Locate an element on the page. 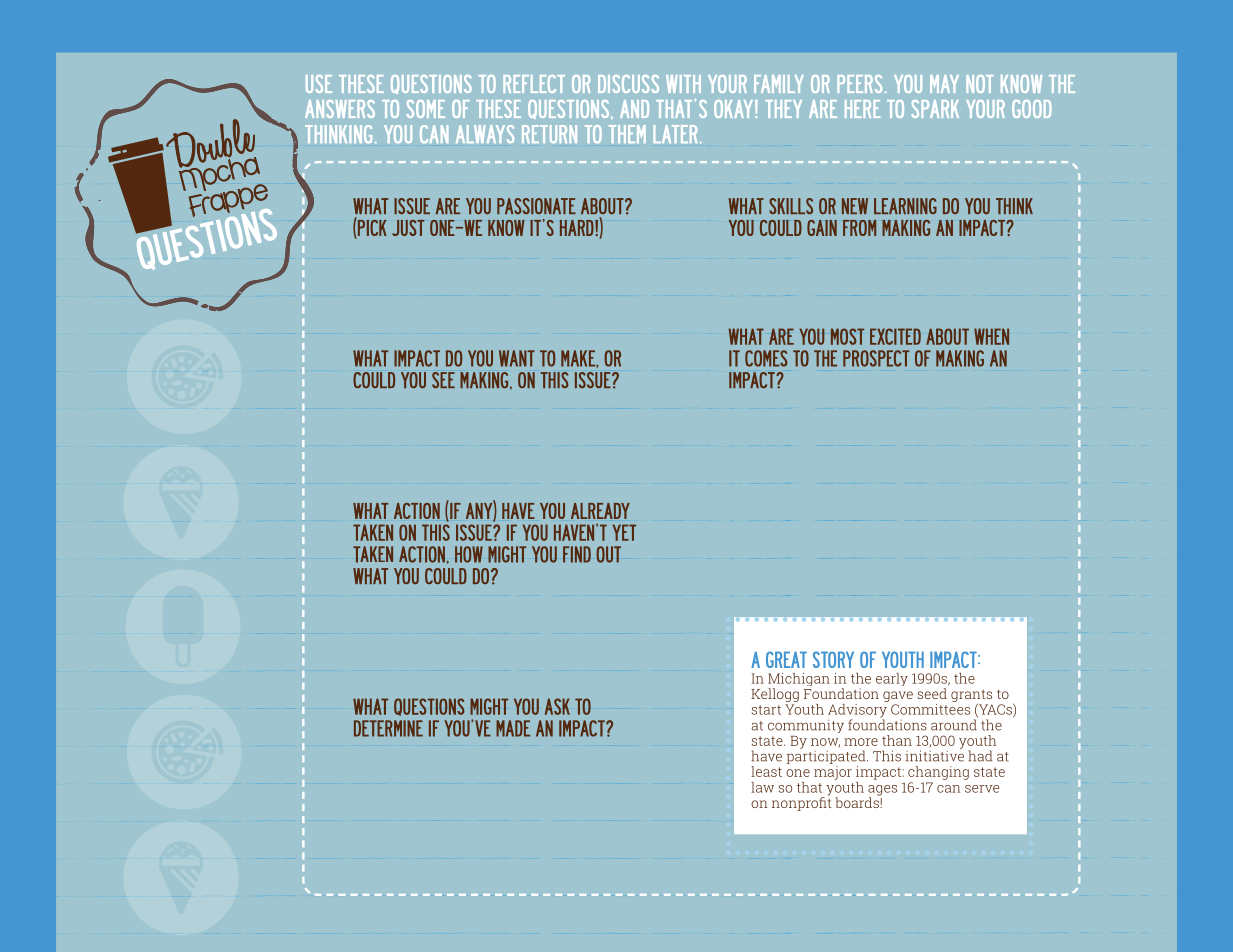 The height and width of the image is (952, 1233). SPARK is located at coordinates (935, 109).
